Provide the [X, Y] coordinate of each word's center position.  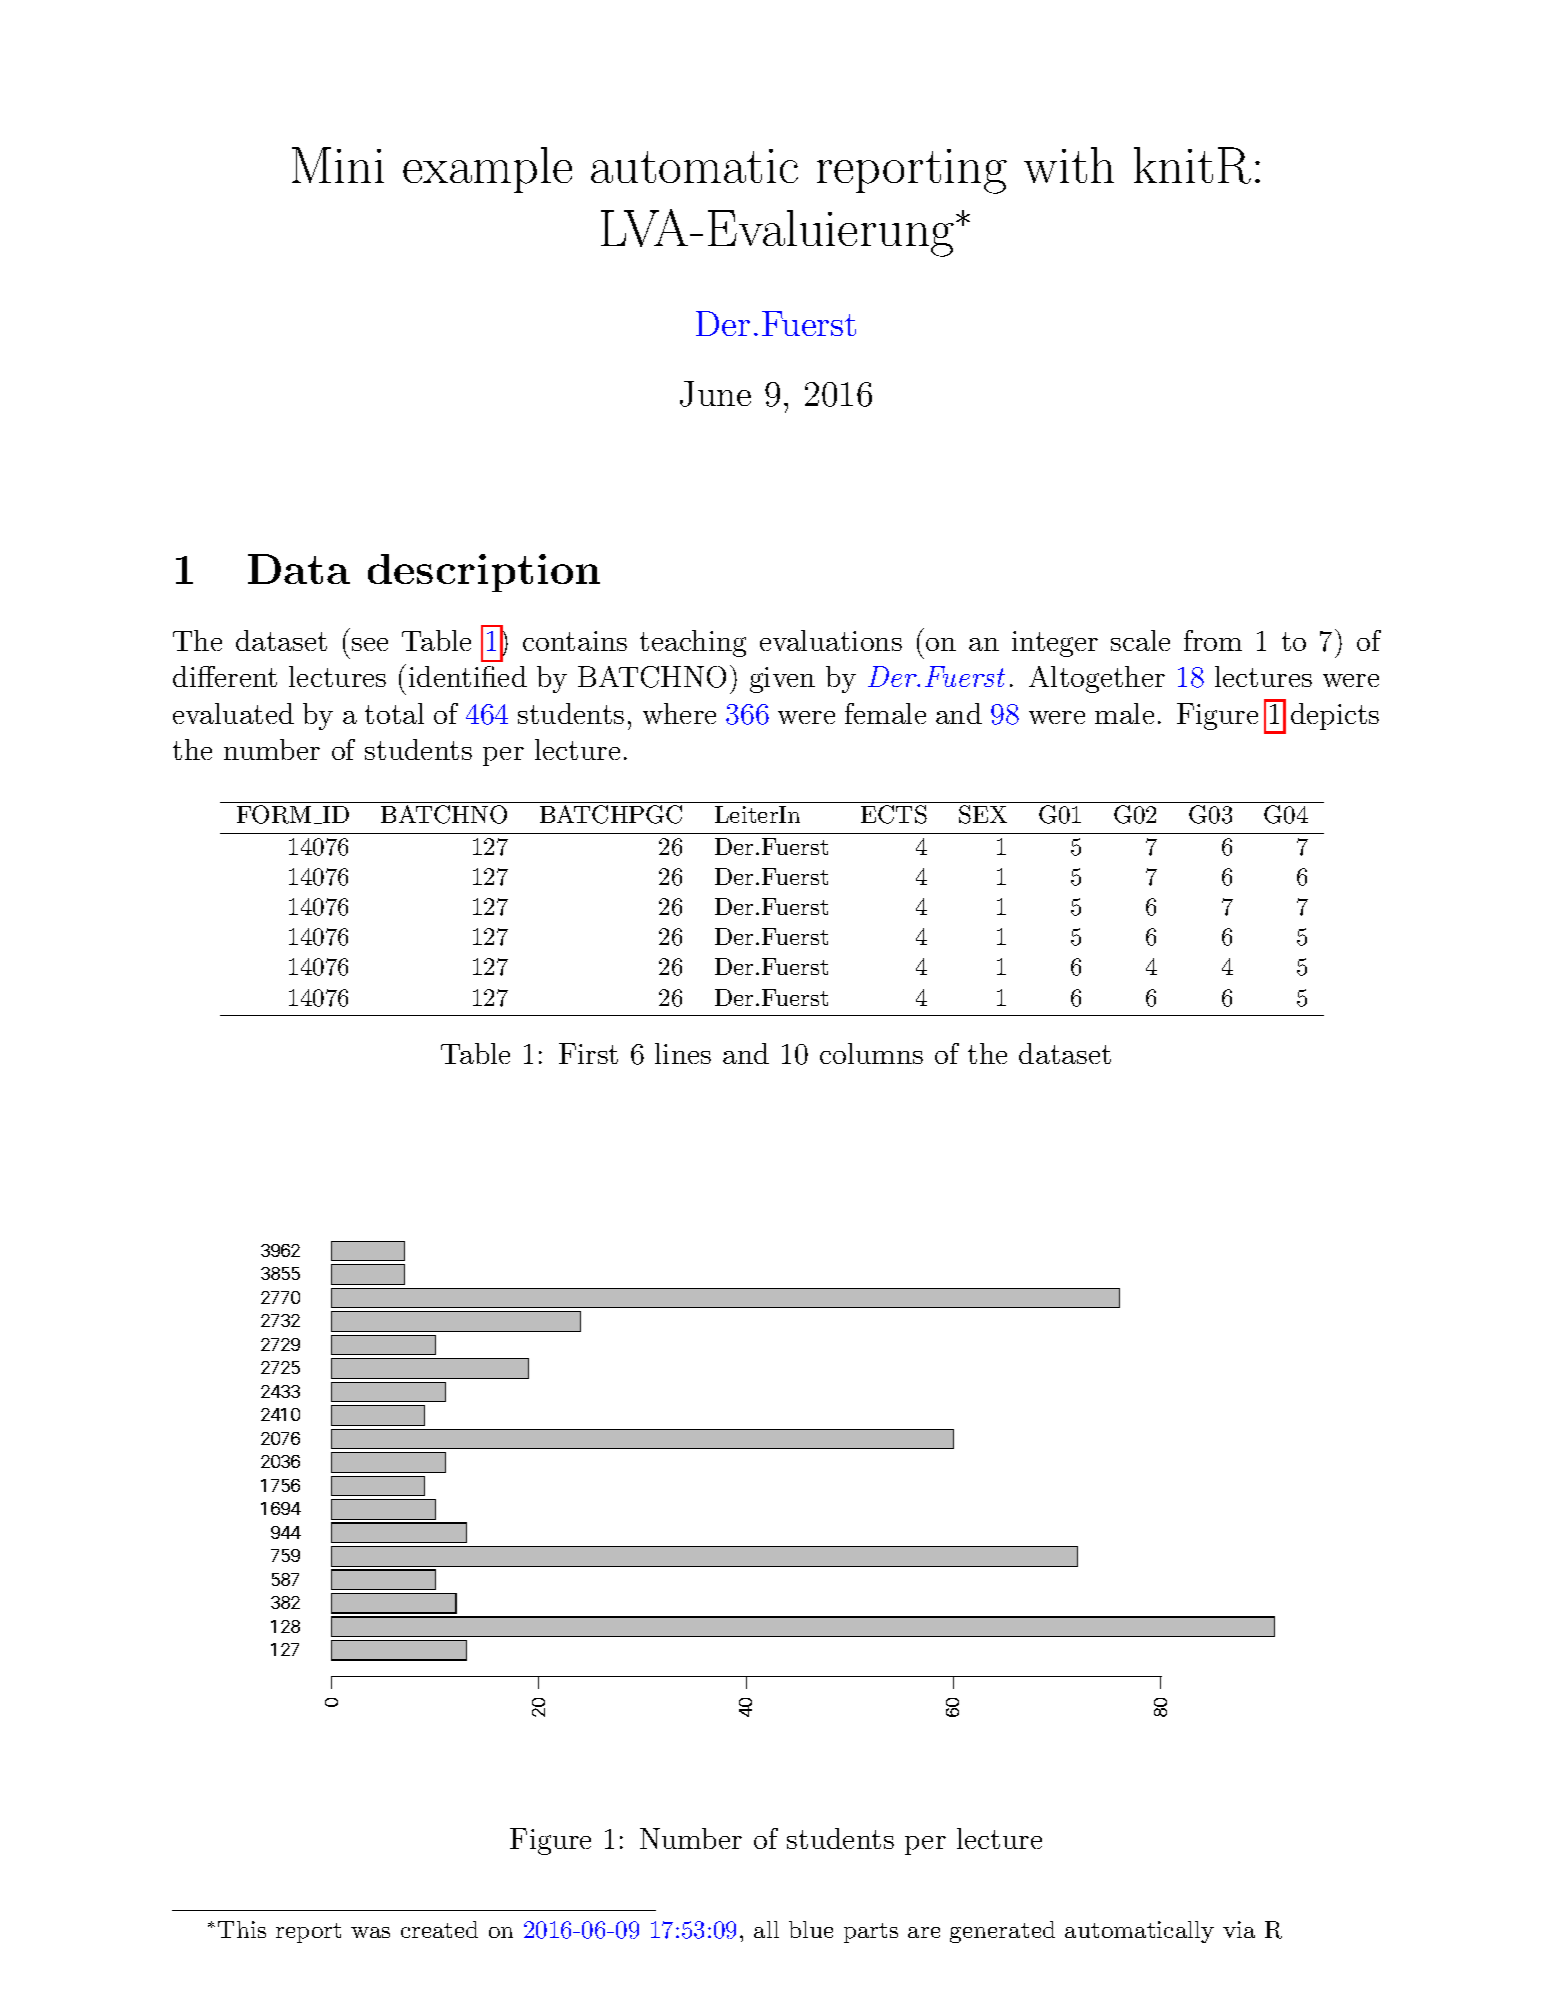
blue [811, 1929]
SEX [983, 814]
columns [871, 1053]
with [1069, 165]
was [370, 1932]
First [588, 1053]
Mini [338, 165]
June [715, 394]
